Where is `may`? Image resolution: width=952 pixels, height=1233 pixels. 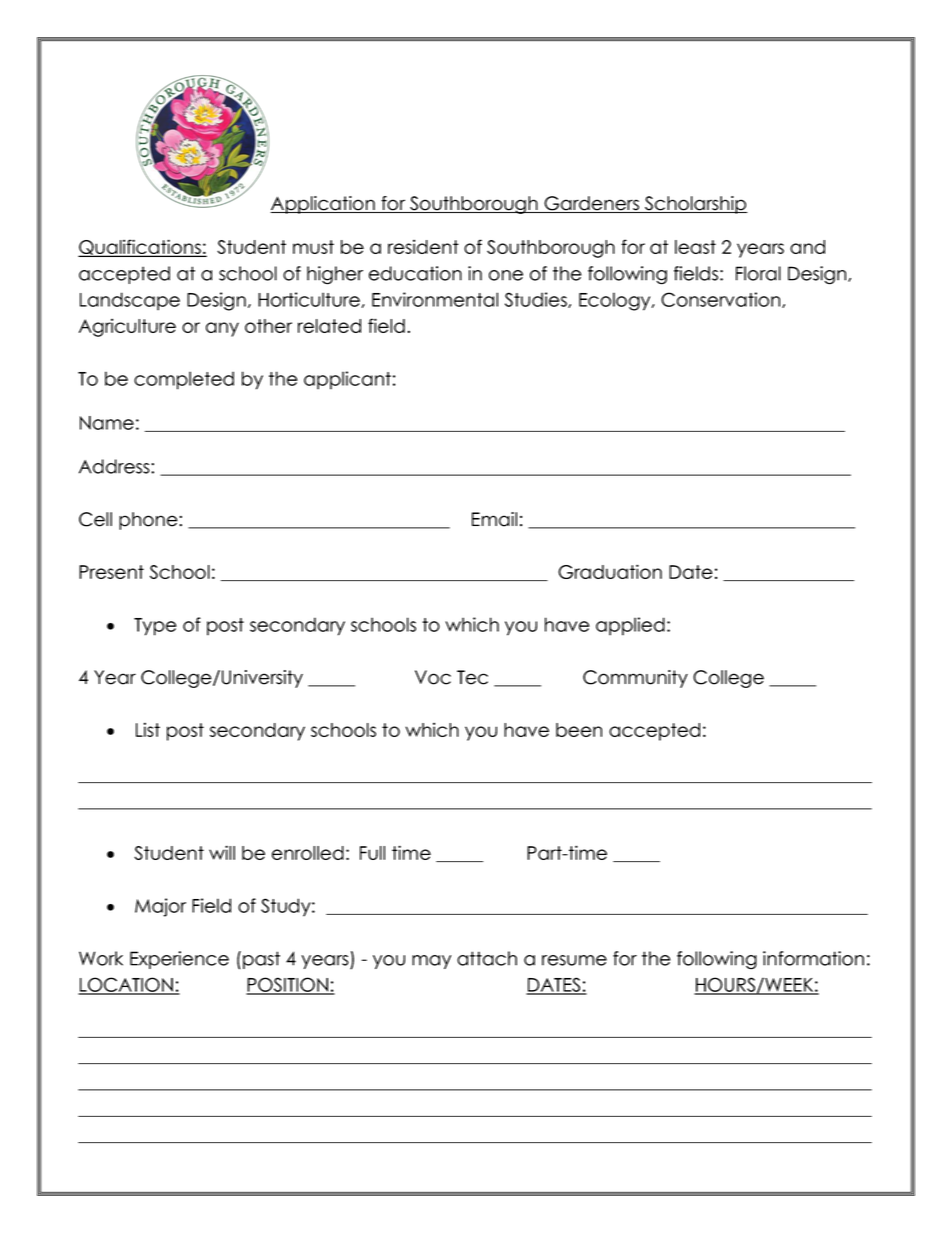
may is located at coordinates (431, 962).
